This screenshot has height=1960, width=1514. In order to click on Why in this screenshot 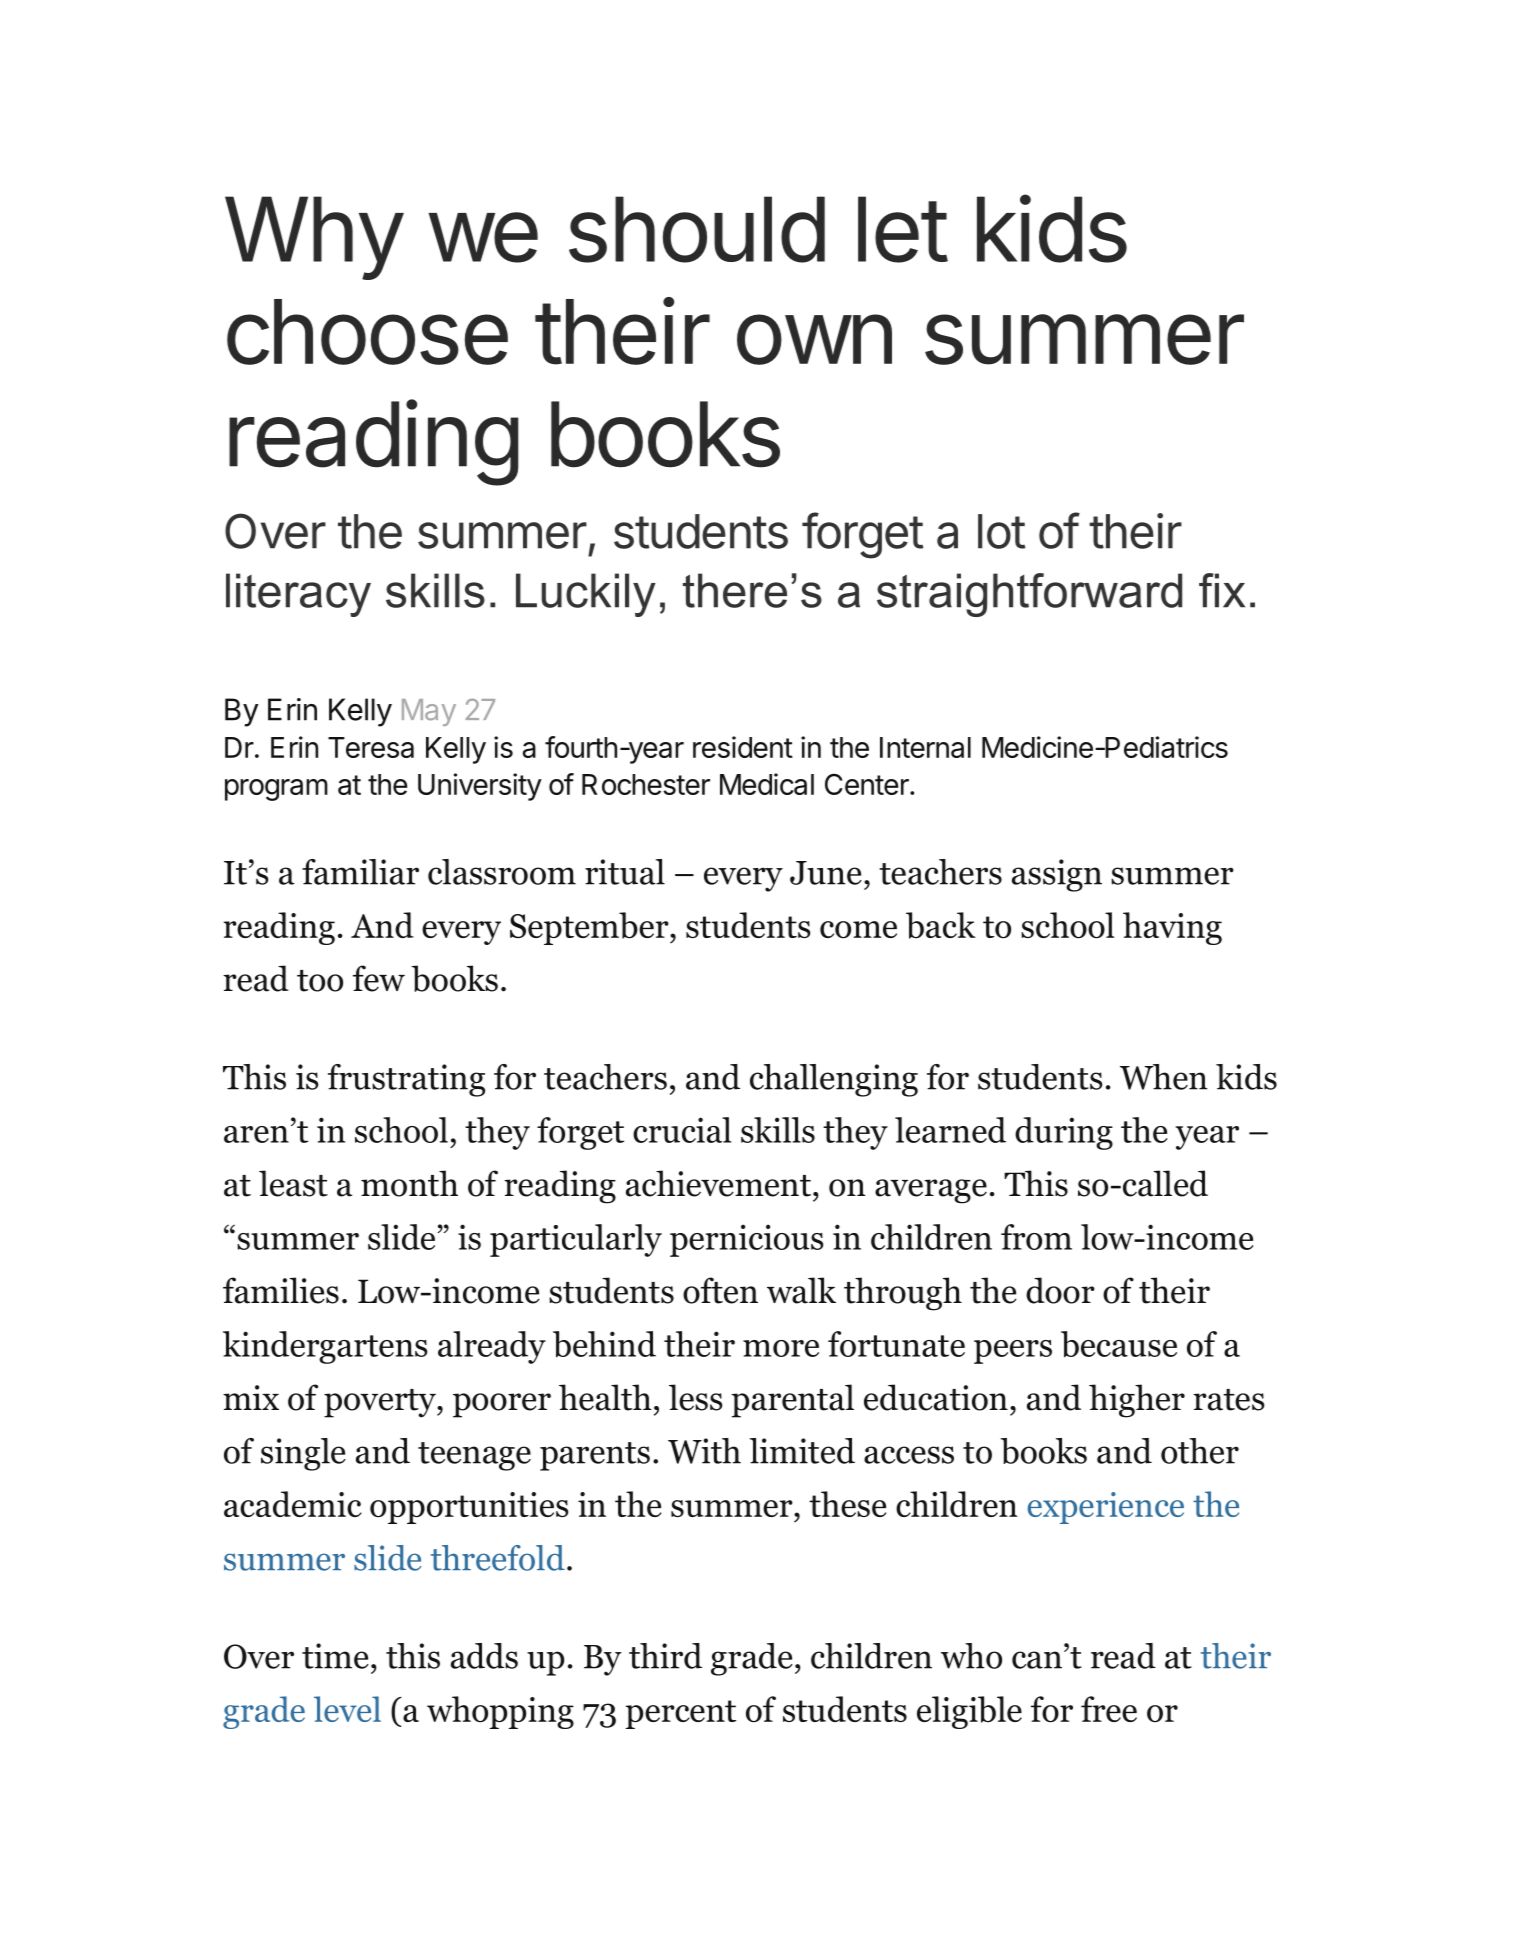, I will do `click(313, 238)`.
